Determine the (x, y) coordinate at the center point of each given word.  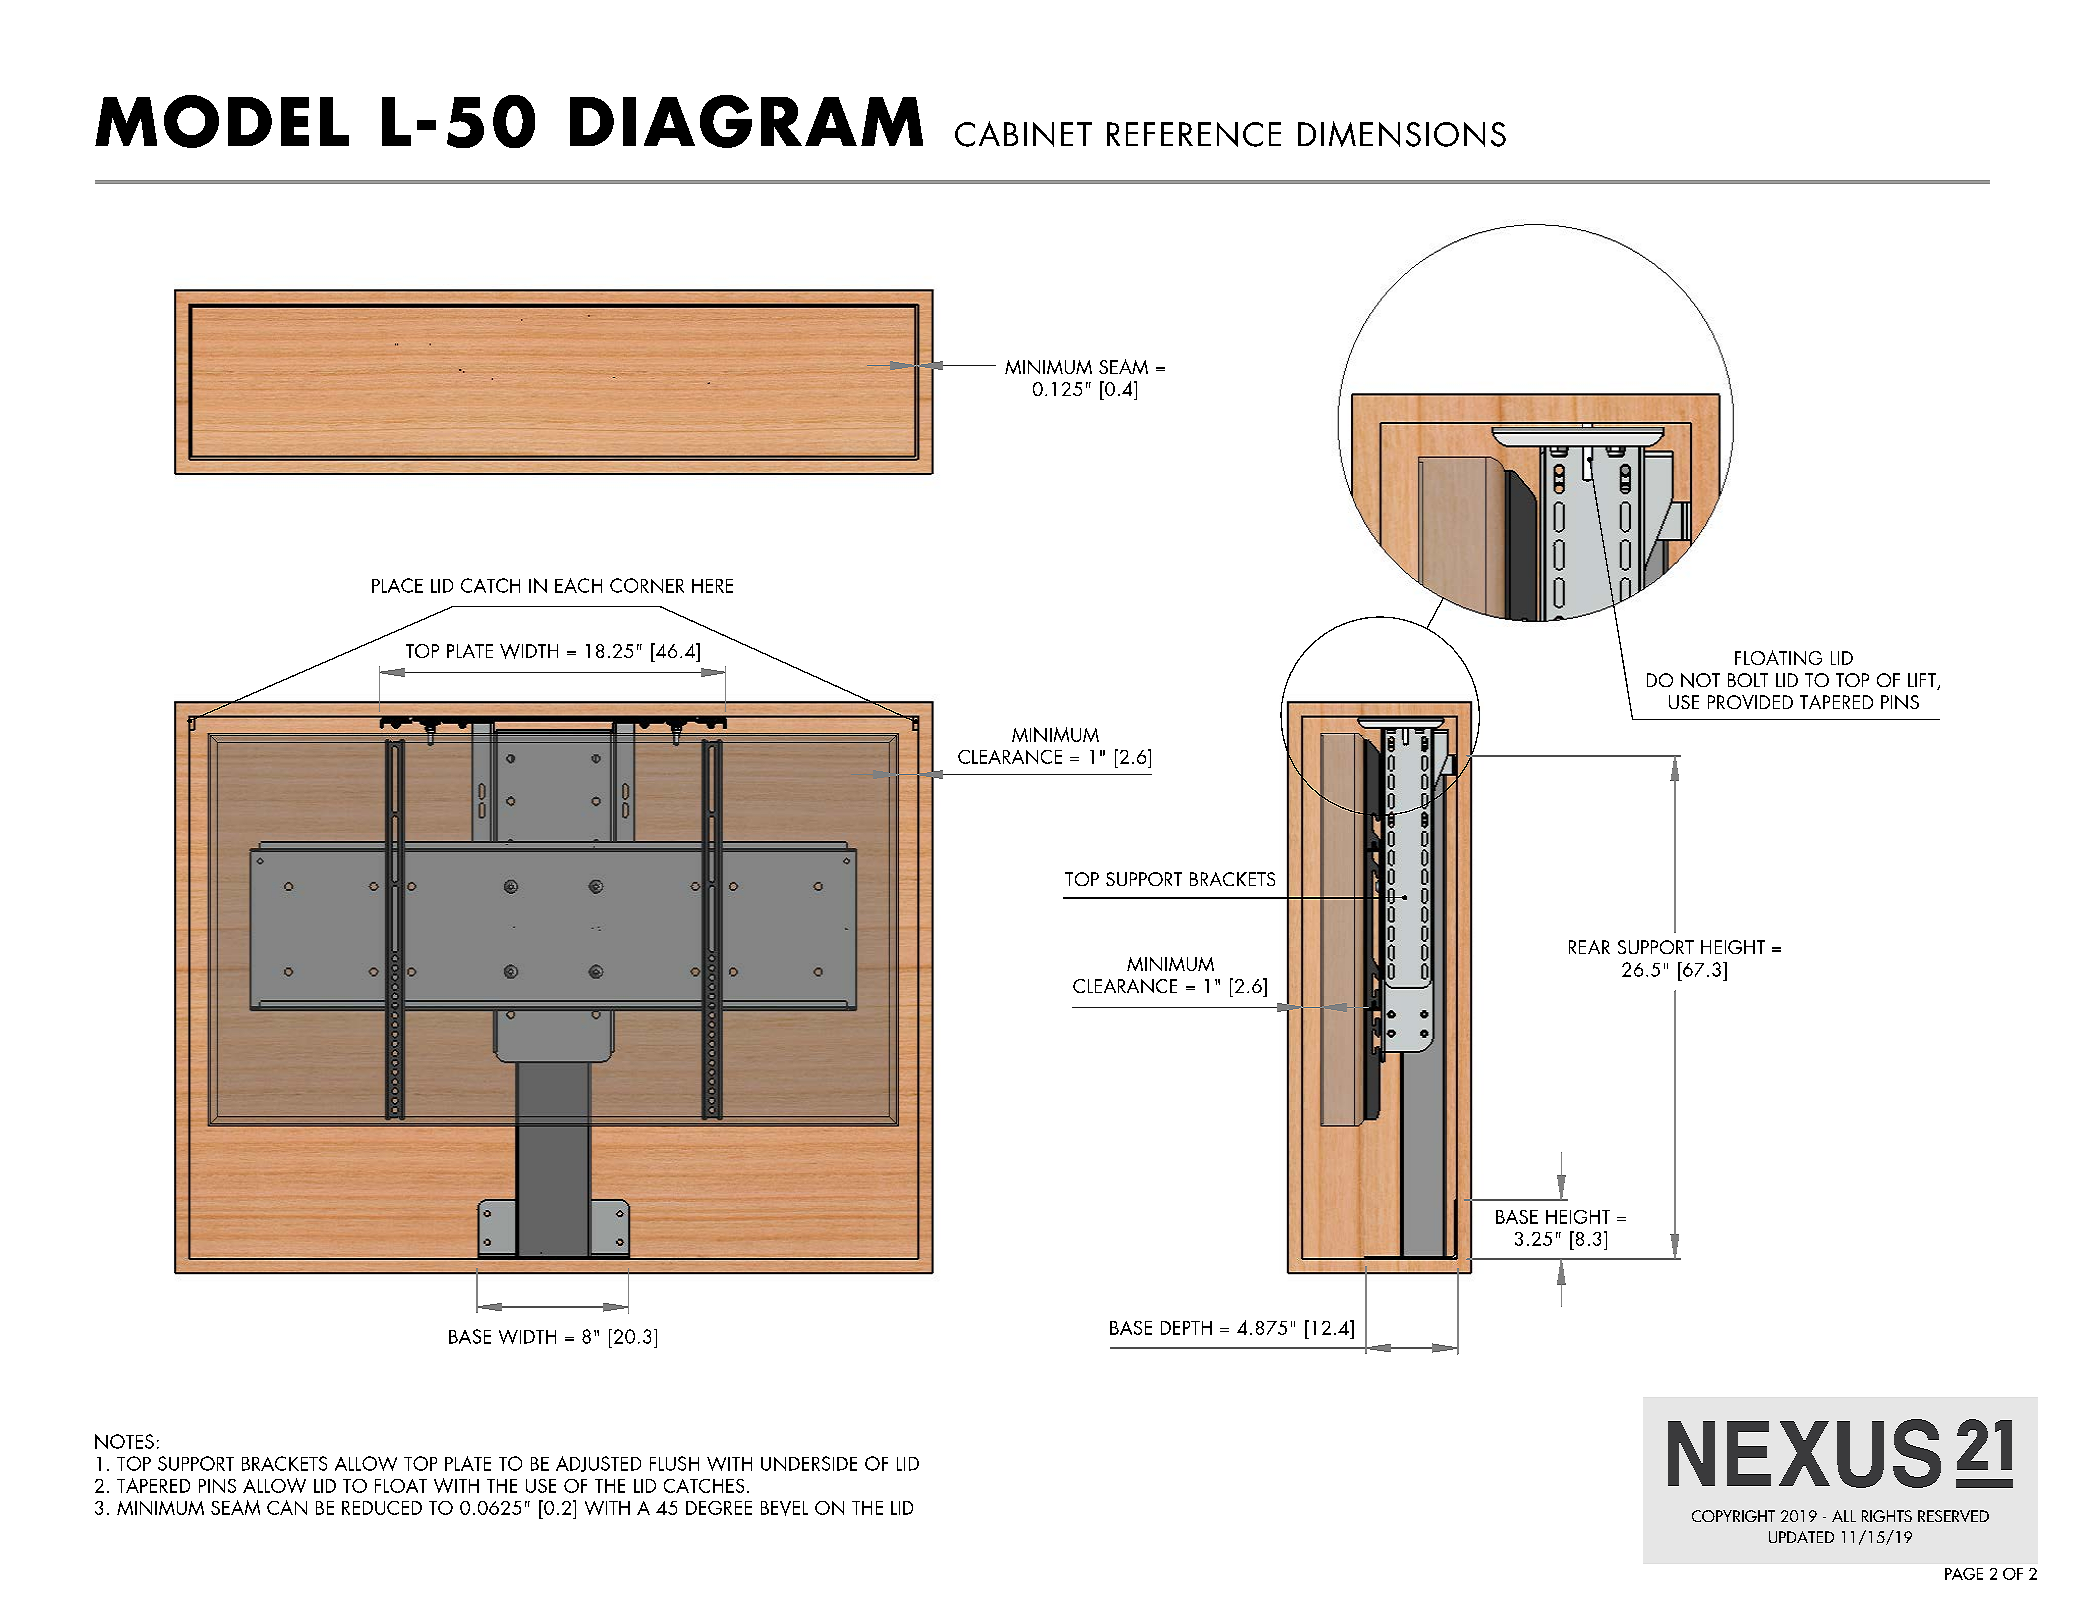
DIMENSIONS (1402, 134)
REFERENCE (1194, 134)
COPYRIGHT (1733, 1516)
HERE (712, 586)
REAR (1589, 947)
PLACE (397, 585)
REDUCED (382, 1508)
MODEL (222, 121)
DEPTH (1186, 1328)
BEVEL (784, 1508)
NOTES (124, 1441)
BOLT (1748, 680)
